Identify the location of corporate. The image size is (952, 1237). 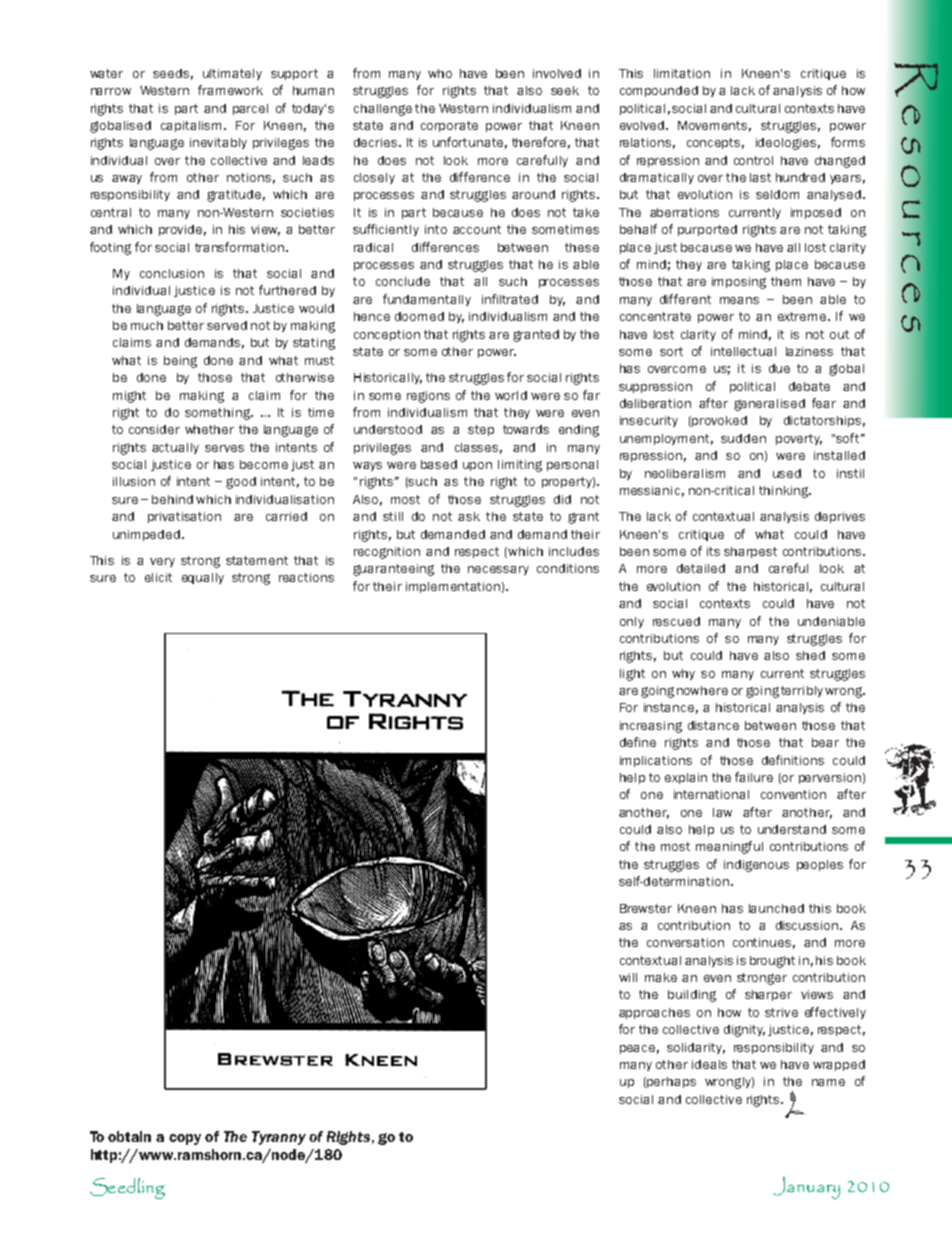
(449, 126).
